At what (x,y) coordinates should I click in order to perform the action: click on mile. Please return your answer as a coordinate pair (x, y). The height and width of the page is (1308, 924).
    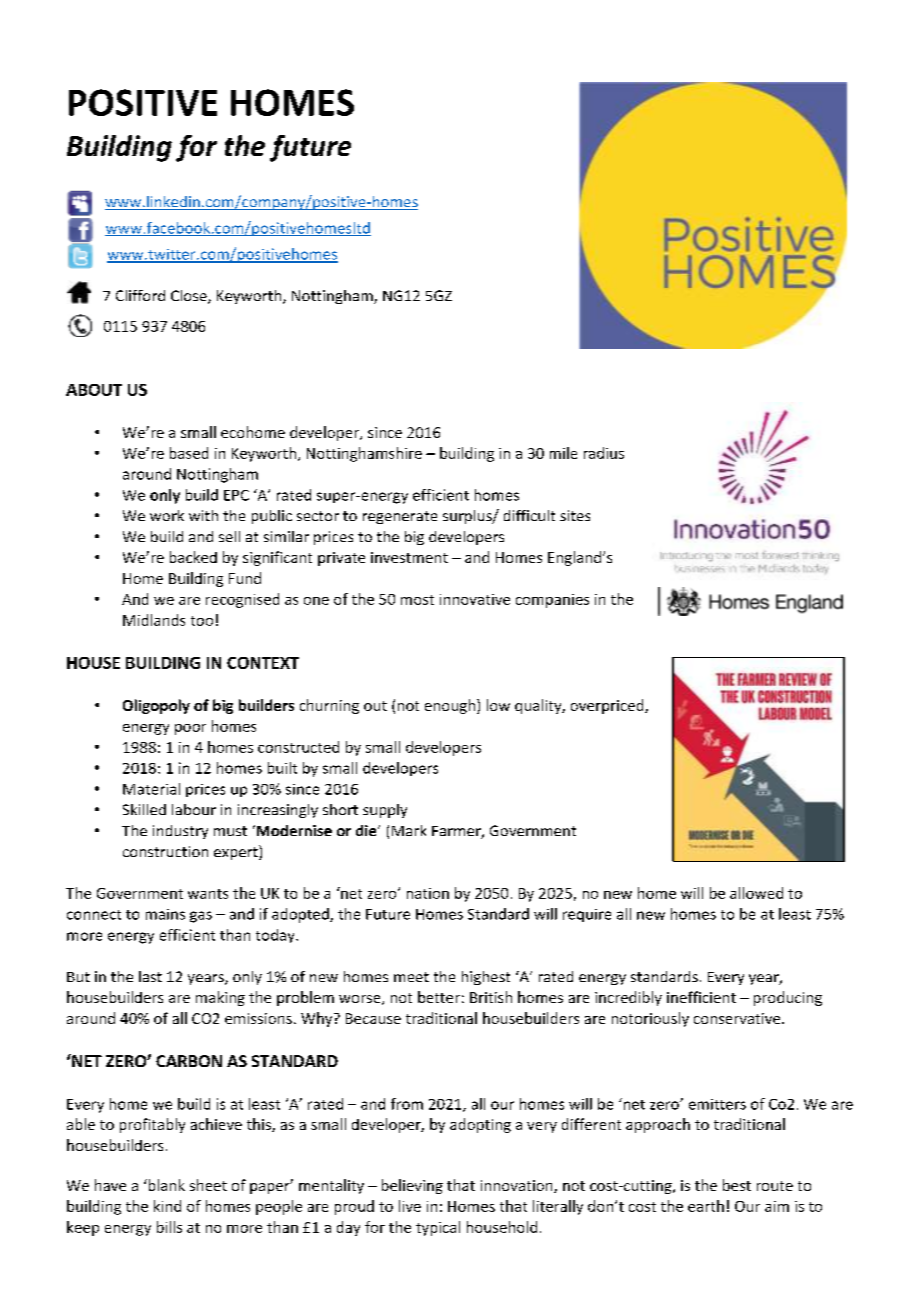
    Looking at the image, I should click on (563, 453).
